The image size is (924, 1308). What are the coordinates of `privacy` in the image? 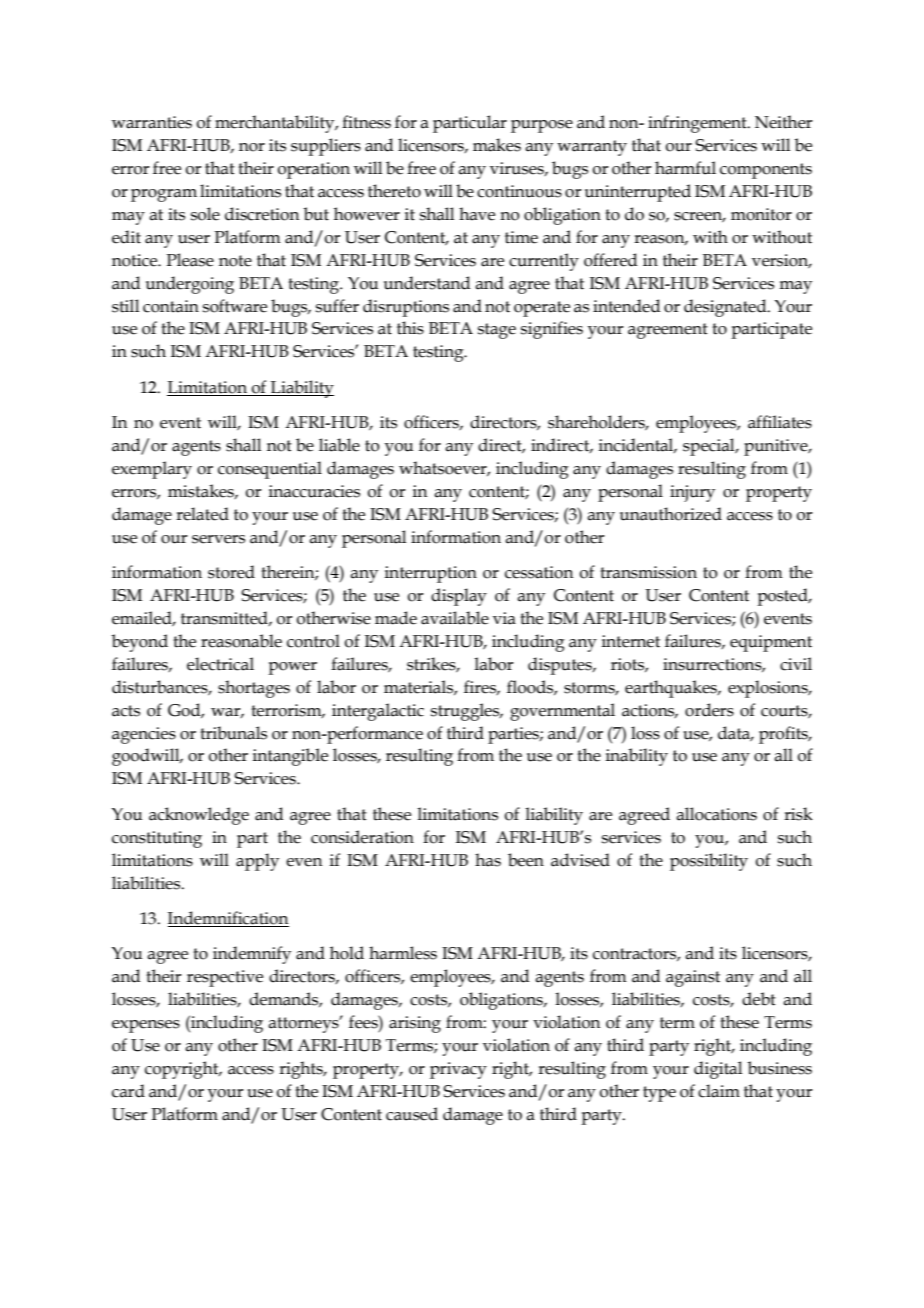 It's located at (458, 1070).
